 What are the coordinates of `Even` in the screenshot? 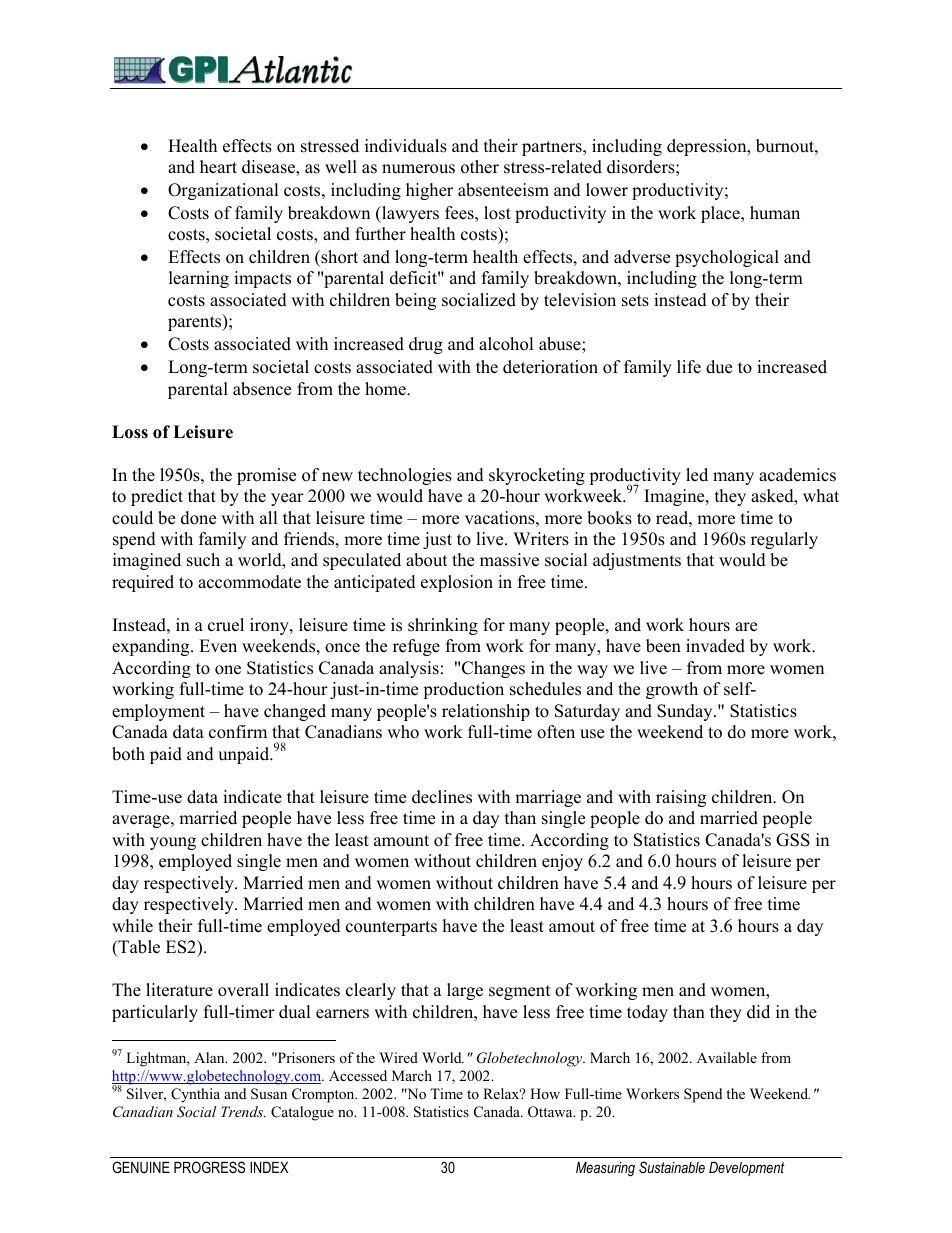 It's located at (218, 646).
